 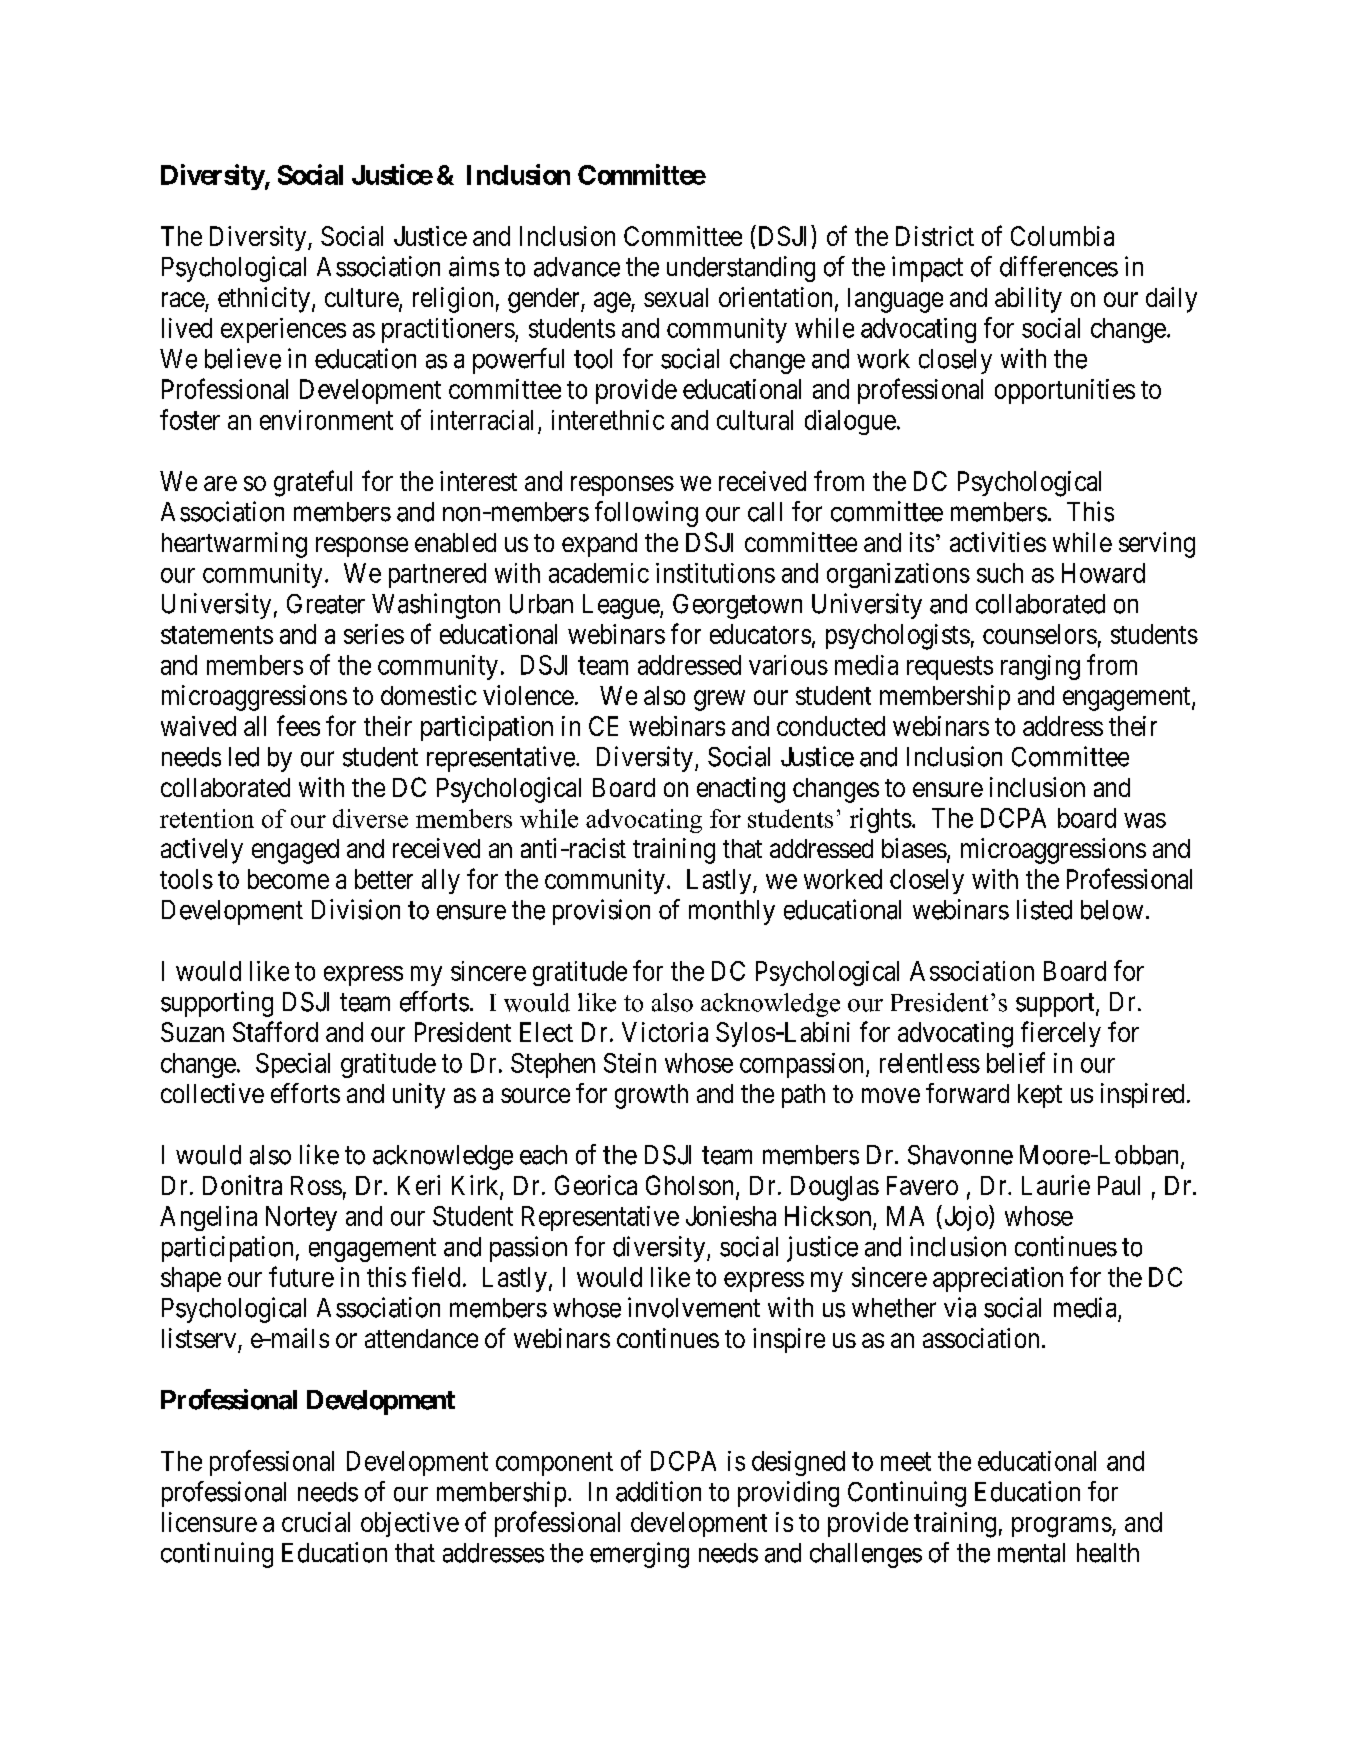 What do you see at coordinates (1040, 667) in the screenshot?
I see `ranging` at bounding box center [1040, 667].
